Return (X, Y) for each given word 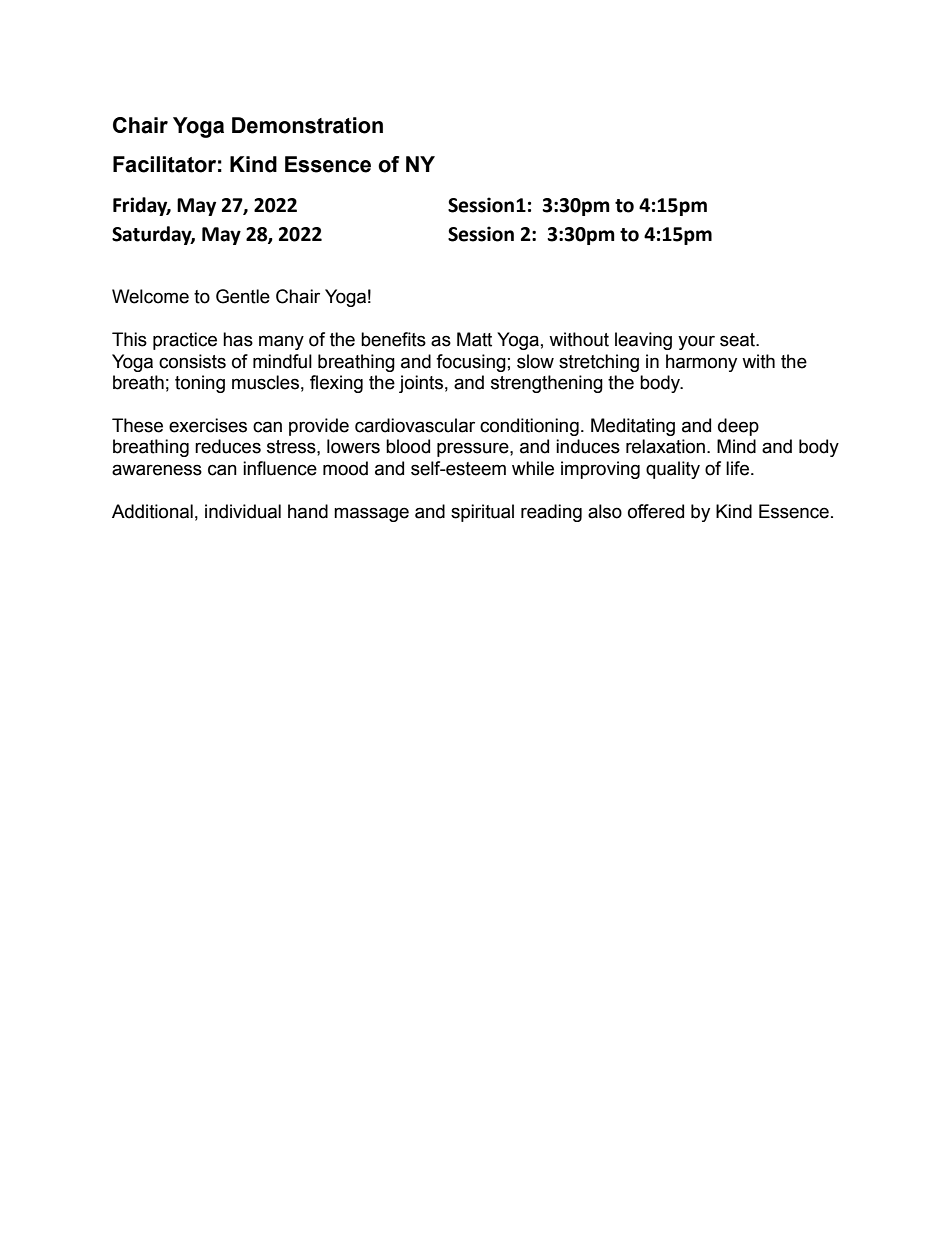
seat (739, 340)
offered (656, 511)
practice (185, 341)
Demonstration (307, 125)
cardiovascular (415, 425)
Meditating (633, 427)
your (696, 342)
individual (243, 511)
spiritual (482, 513)
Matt (474, 339)
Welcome (150, 296)
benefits (393, 339)
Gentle (243, 296)
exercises (208, 425)
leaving (643, 341)
